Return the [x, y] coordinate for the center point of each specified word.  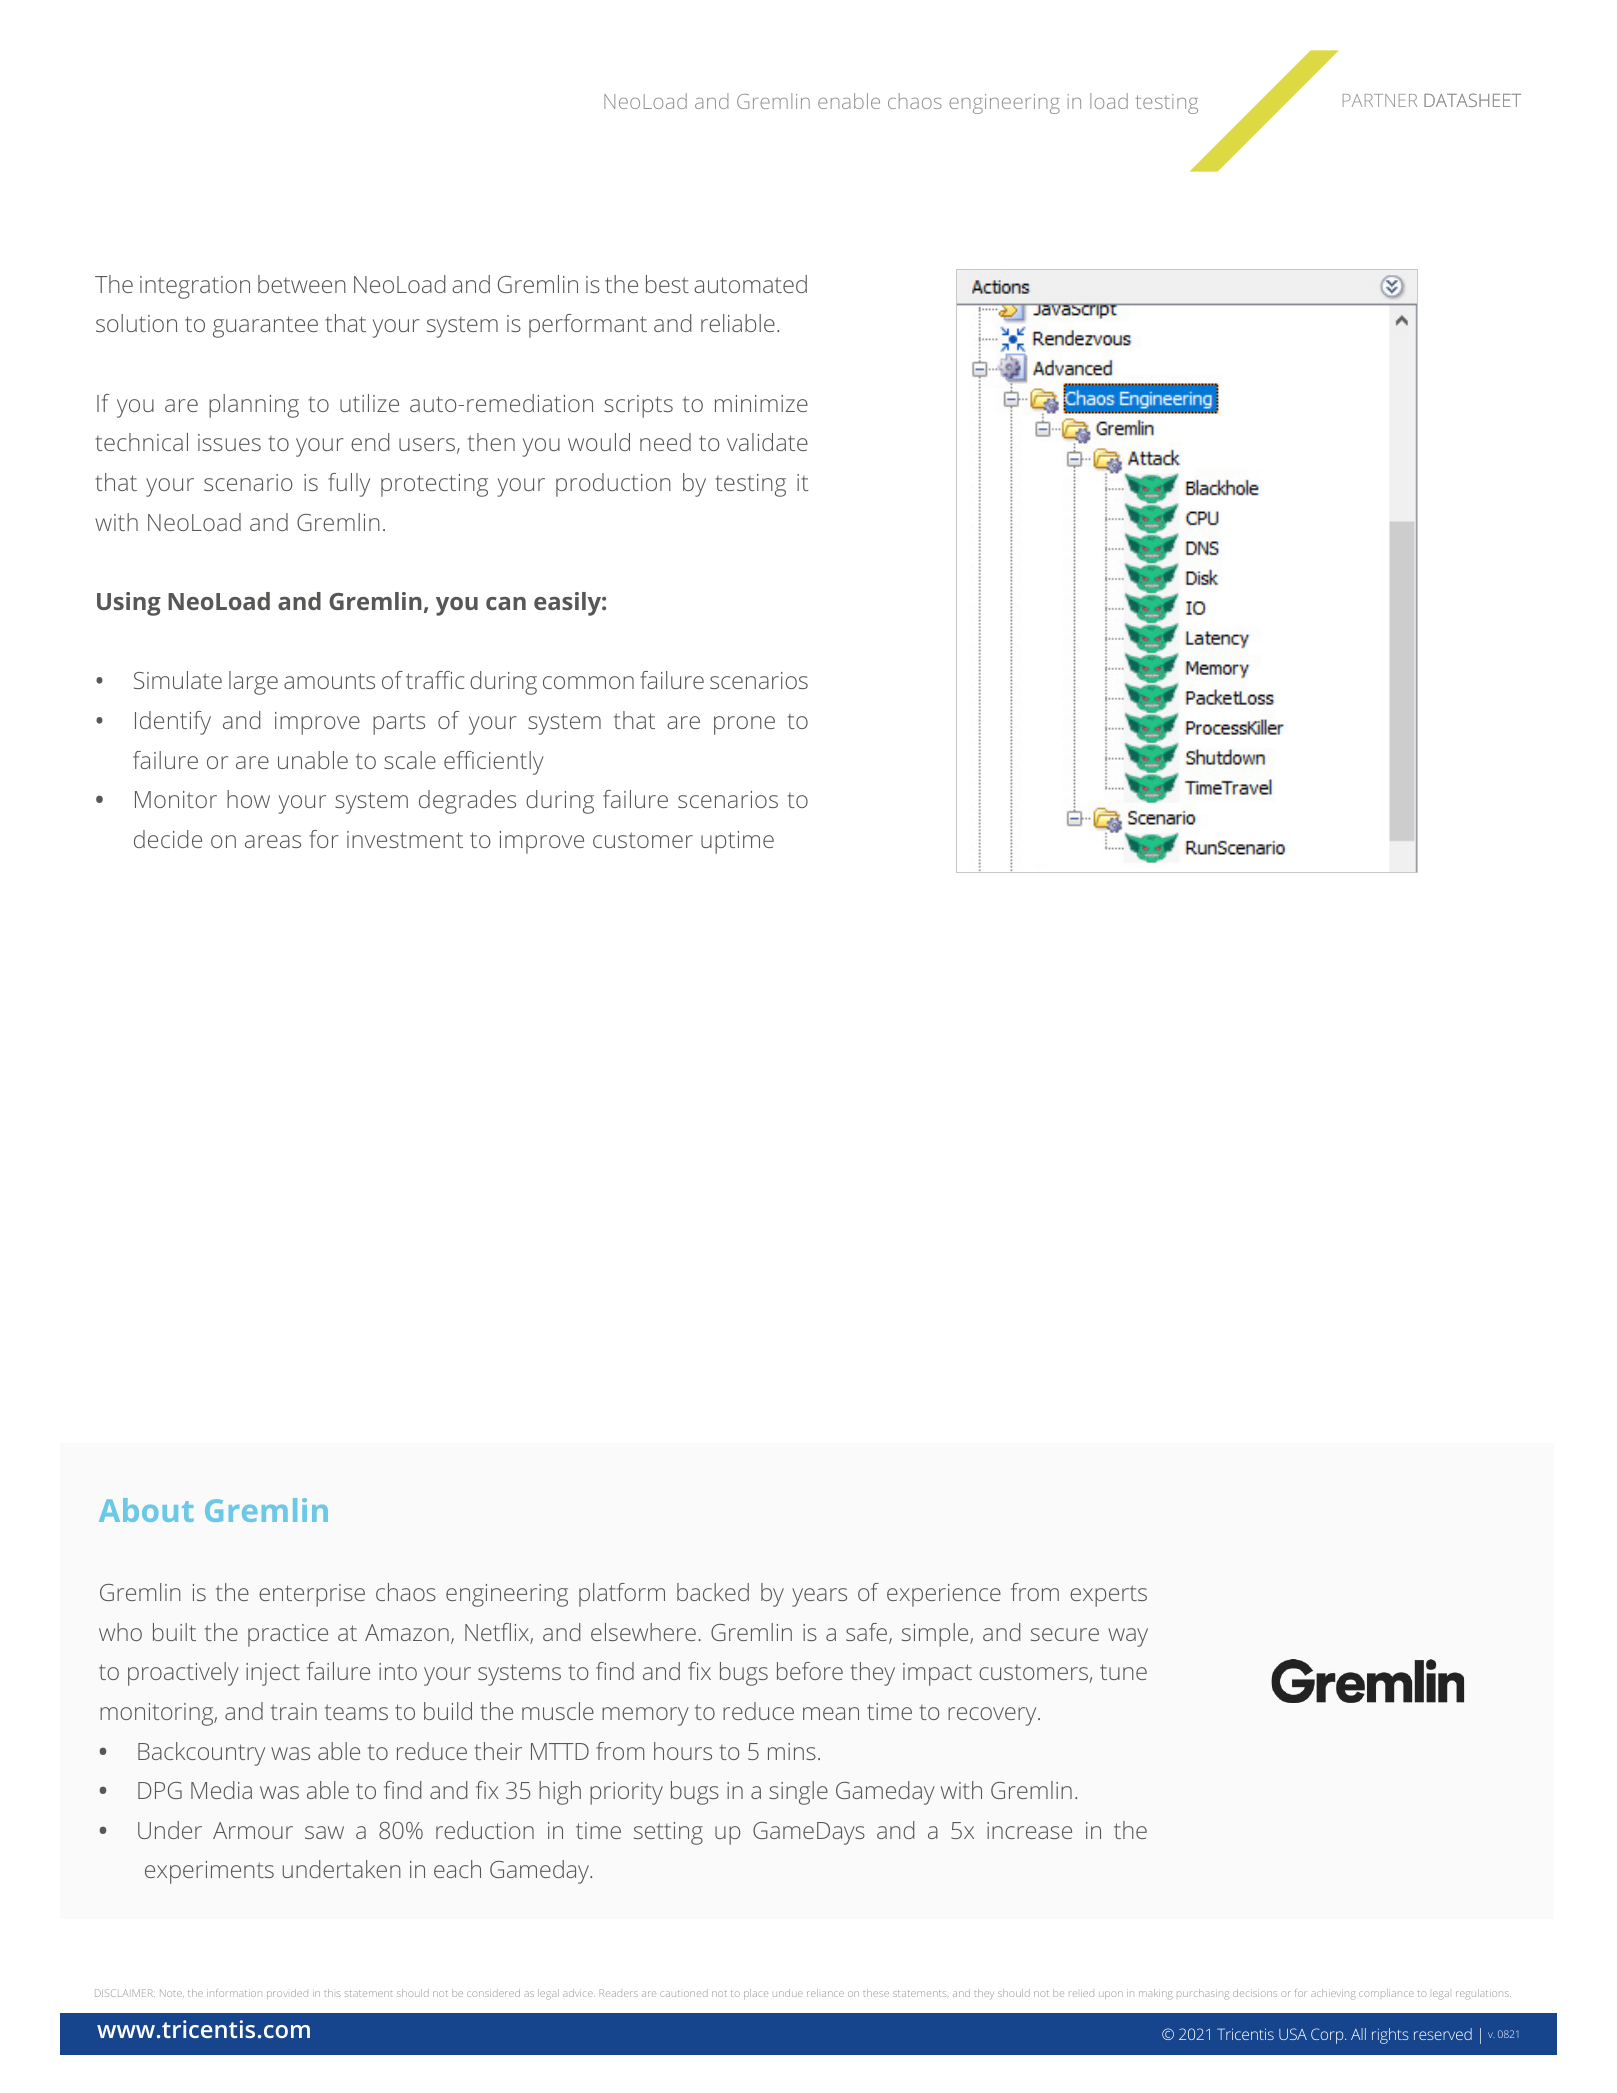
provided [287, 1994]
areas [273, 841]
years [819, 1597]
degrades [467, 802]
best [667, 284]
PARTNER [1380, 100]
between [302, 284]
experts [1108, 1596]
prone [744, 725]
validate [767, 442]
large [253, 683]
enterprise [312, 1595]
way [1128, 1637]
